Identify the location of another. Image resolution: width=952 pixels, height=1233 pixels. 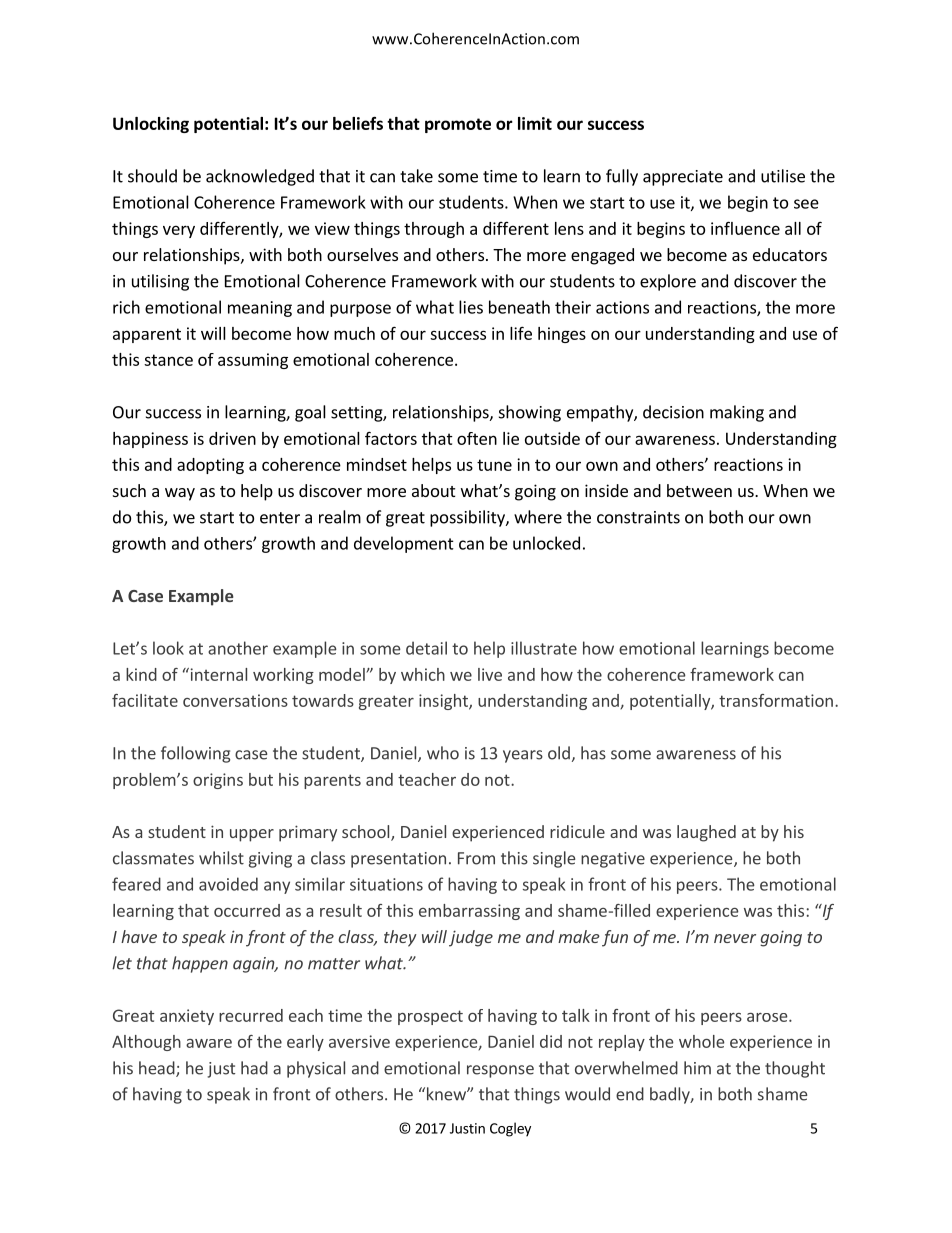
(238, 648).
